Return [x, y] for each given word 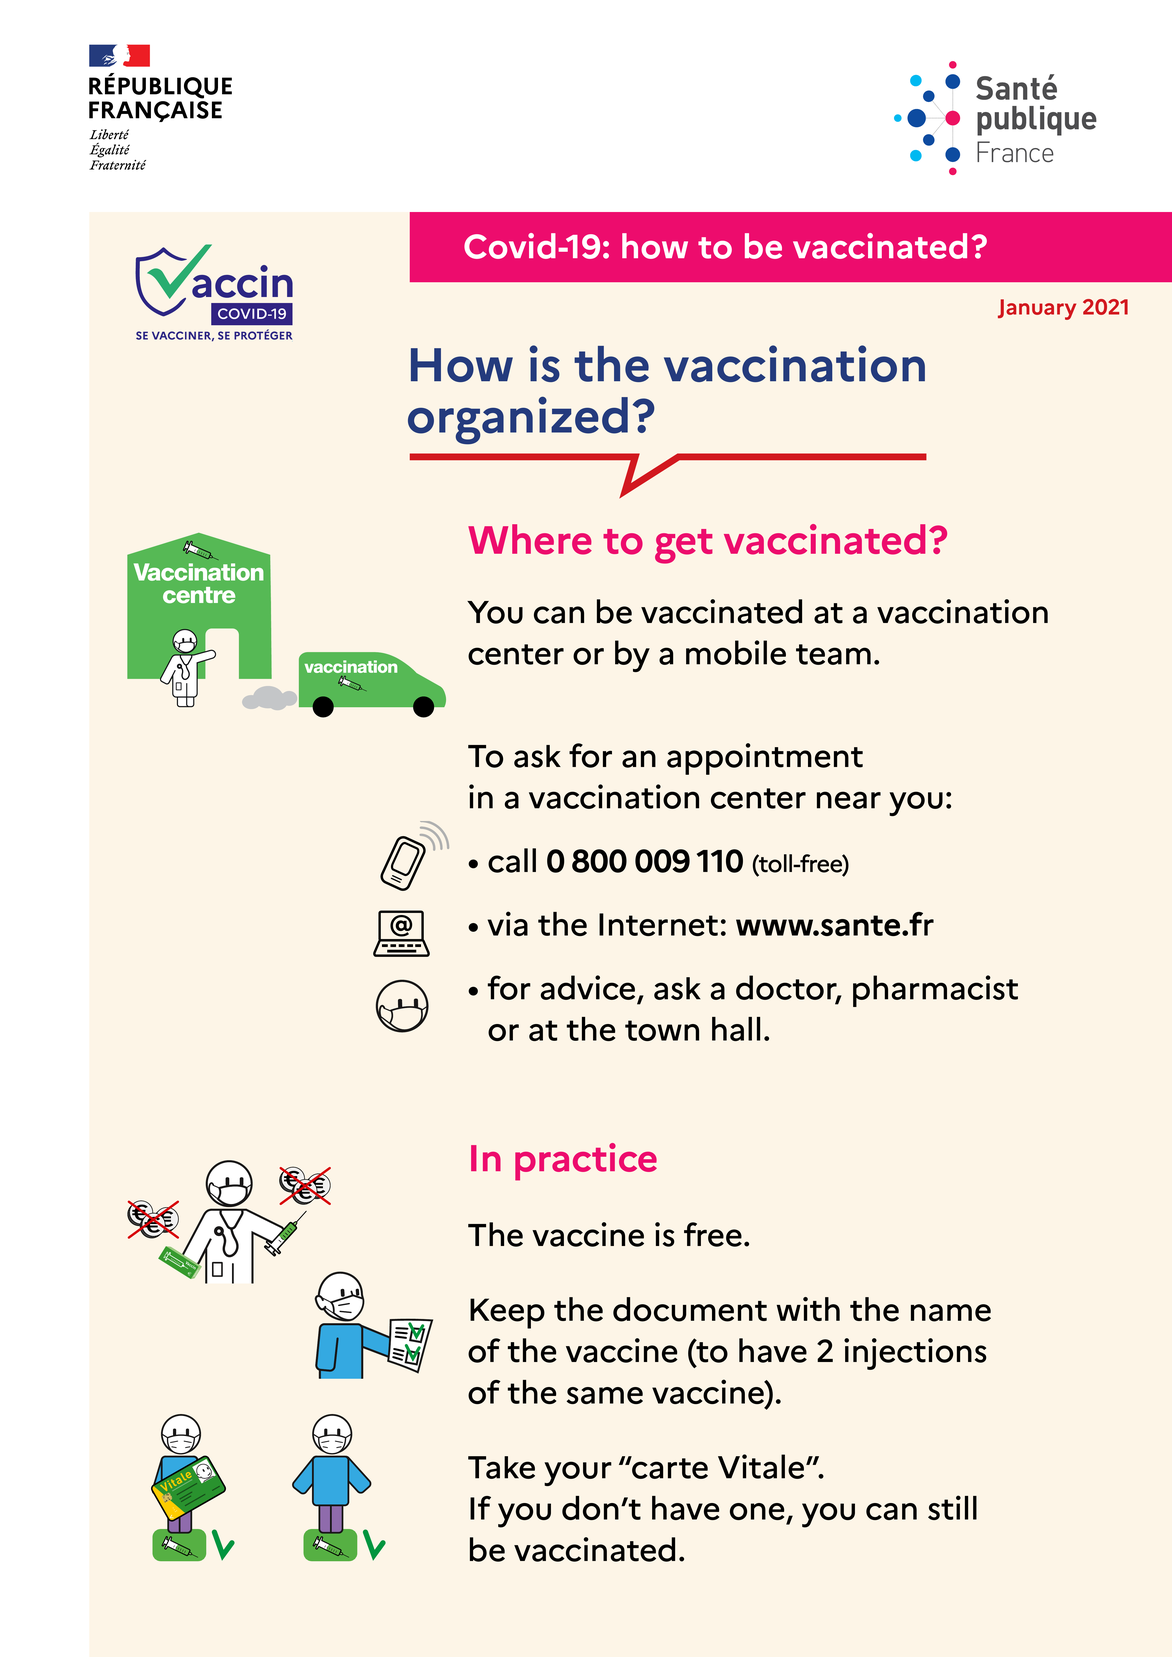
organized [518, 420]
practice [586, 1162]
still [952, 1507]
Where [530, 539]
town [662, 1030]
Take [501, 1467]
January [1037, 309]
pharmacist [935, 991]
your [578, 1473]
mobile [736, 652]
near [849, 800]
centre [199, 595]
